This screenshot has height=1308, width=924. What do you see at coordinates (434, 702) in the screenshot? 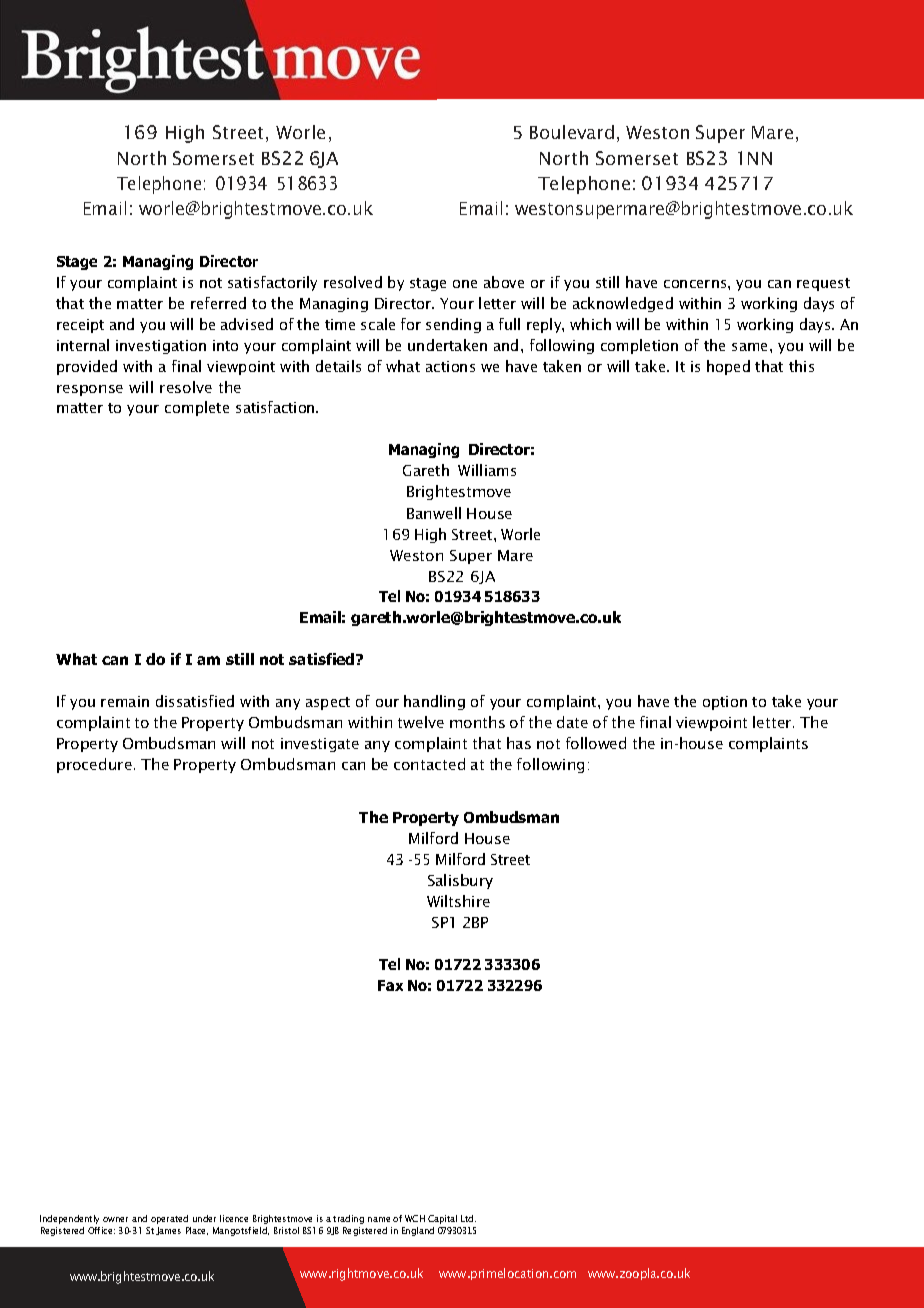
I see `handling` at bounding box center [434, 702].
